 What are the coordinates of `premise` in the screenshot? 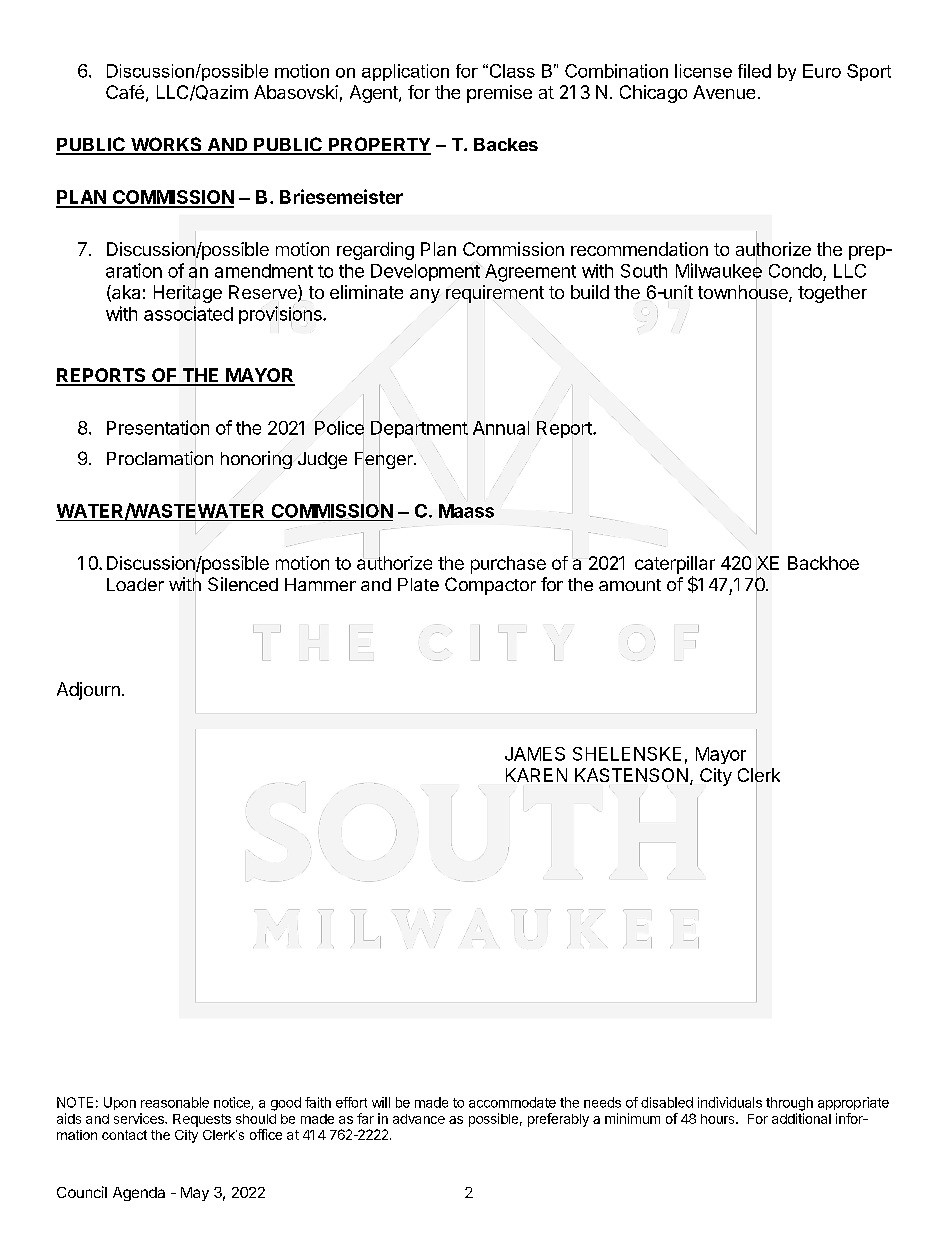 It's located at (499, 94).
